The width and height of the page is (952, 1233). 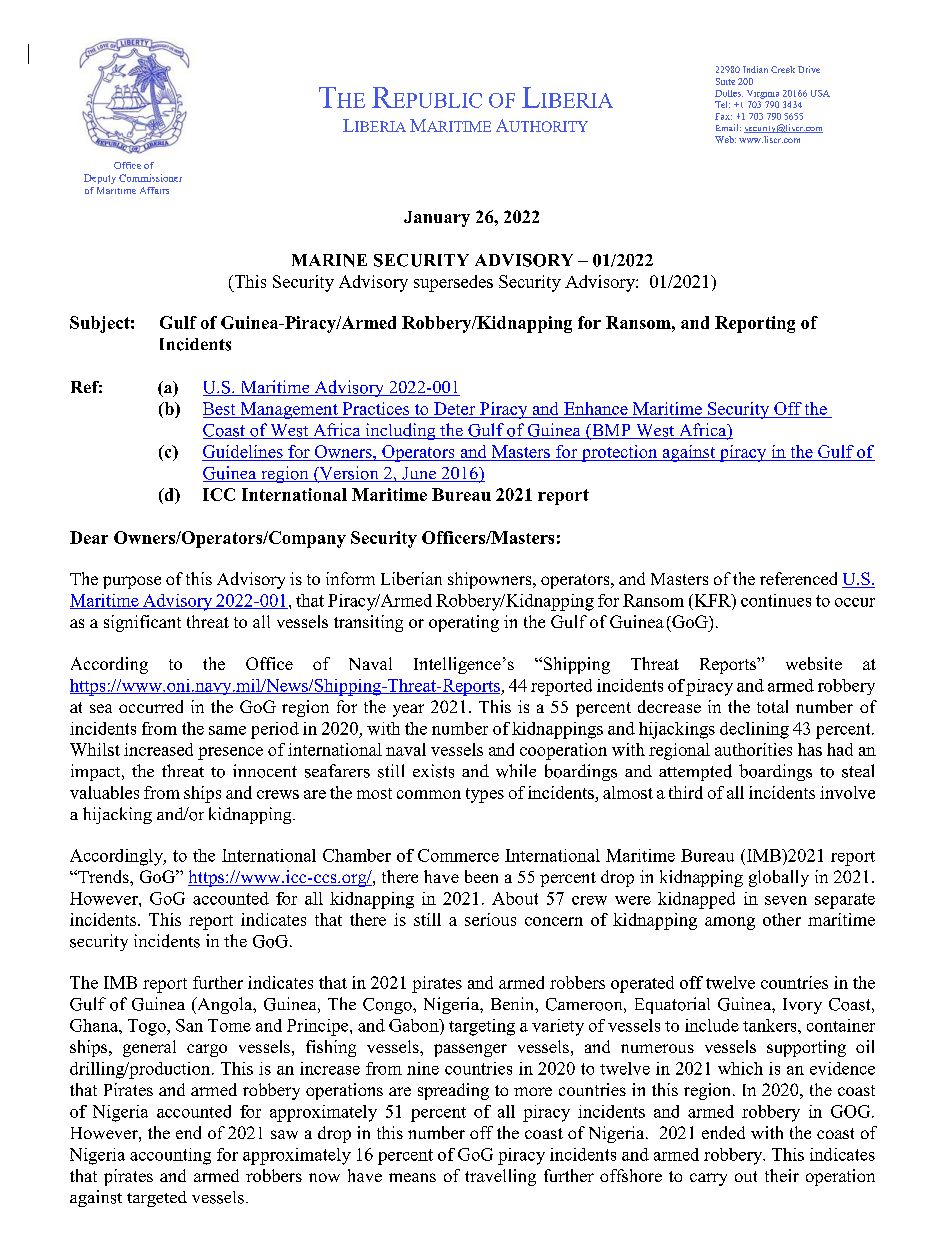 What do you see at coordinates (243, 451) in the page?
I see `Guidelines` at bounding box center [243, 451].
